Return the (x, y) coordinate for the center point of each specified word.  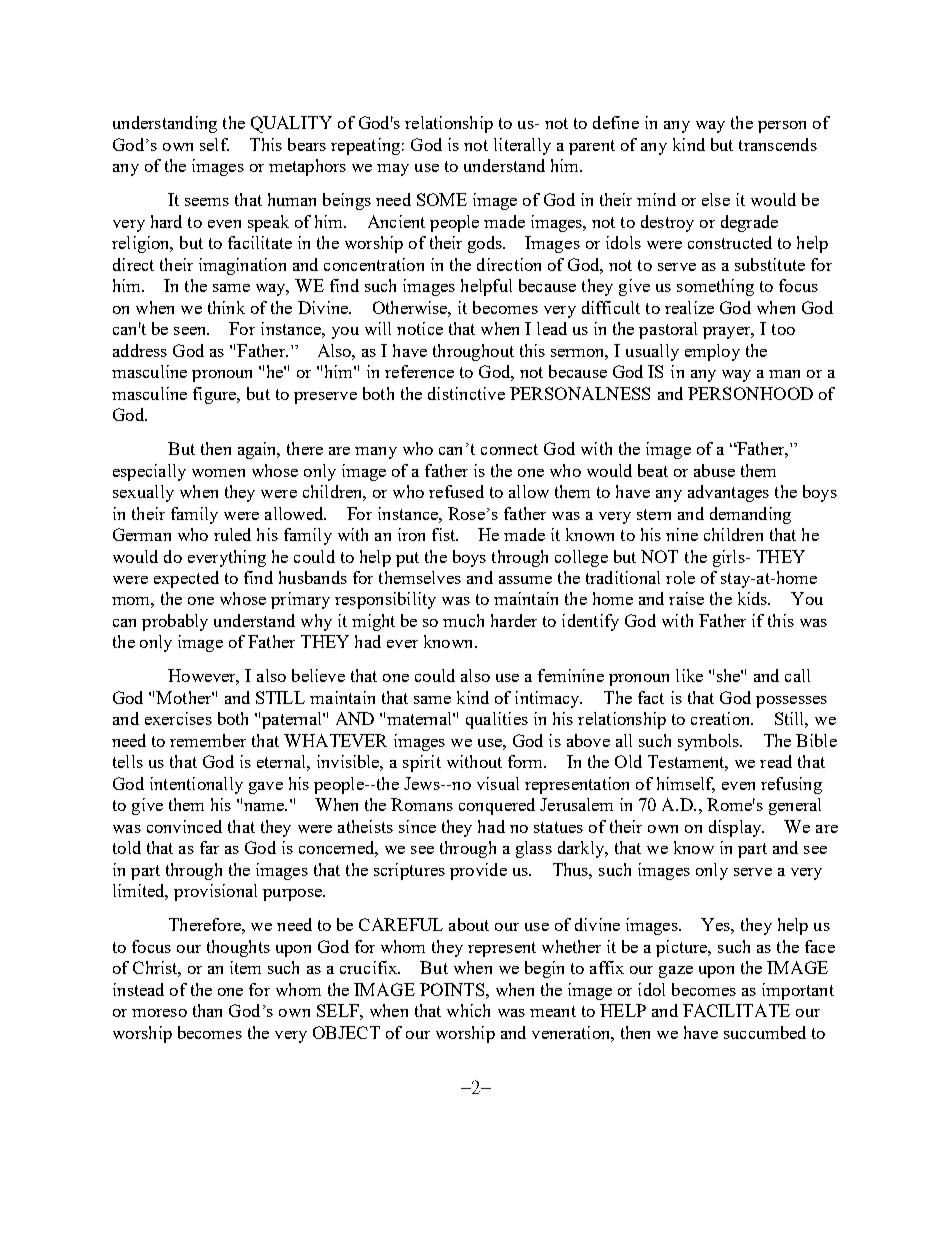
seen (191, 331)
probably (175, 622)
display (736, 828)
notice (420, 328)
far (209, 847)
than (207, 1010)
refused (456, 491)
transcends (778, 144)
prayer (728, 333)
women (218, 473)
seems (207, 202)
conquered (497, 806)
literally (522, 146)
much (463, 620)
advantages (728, 493)
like (689, 675)
